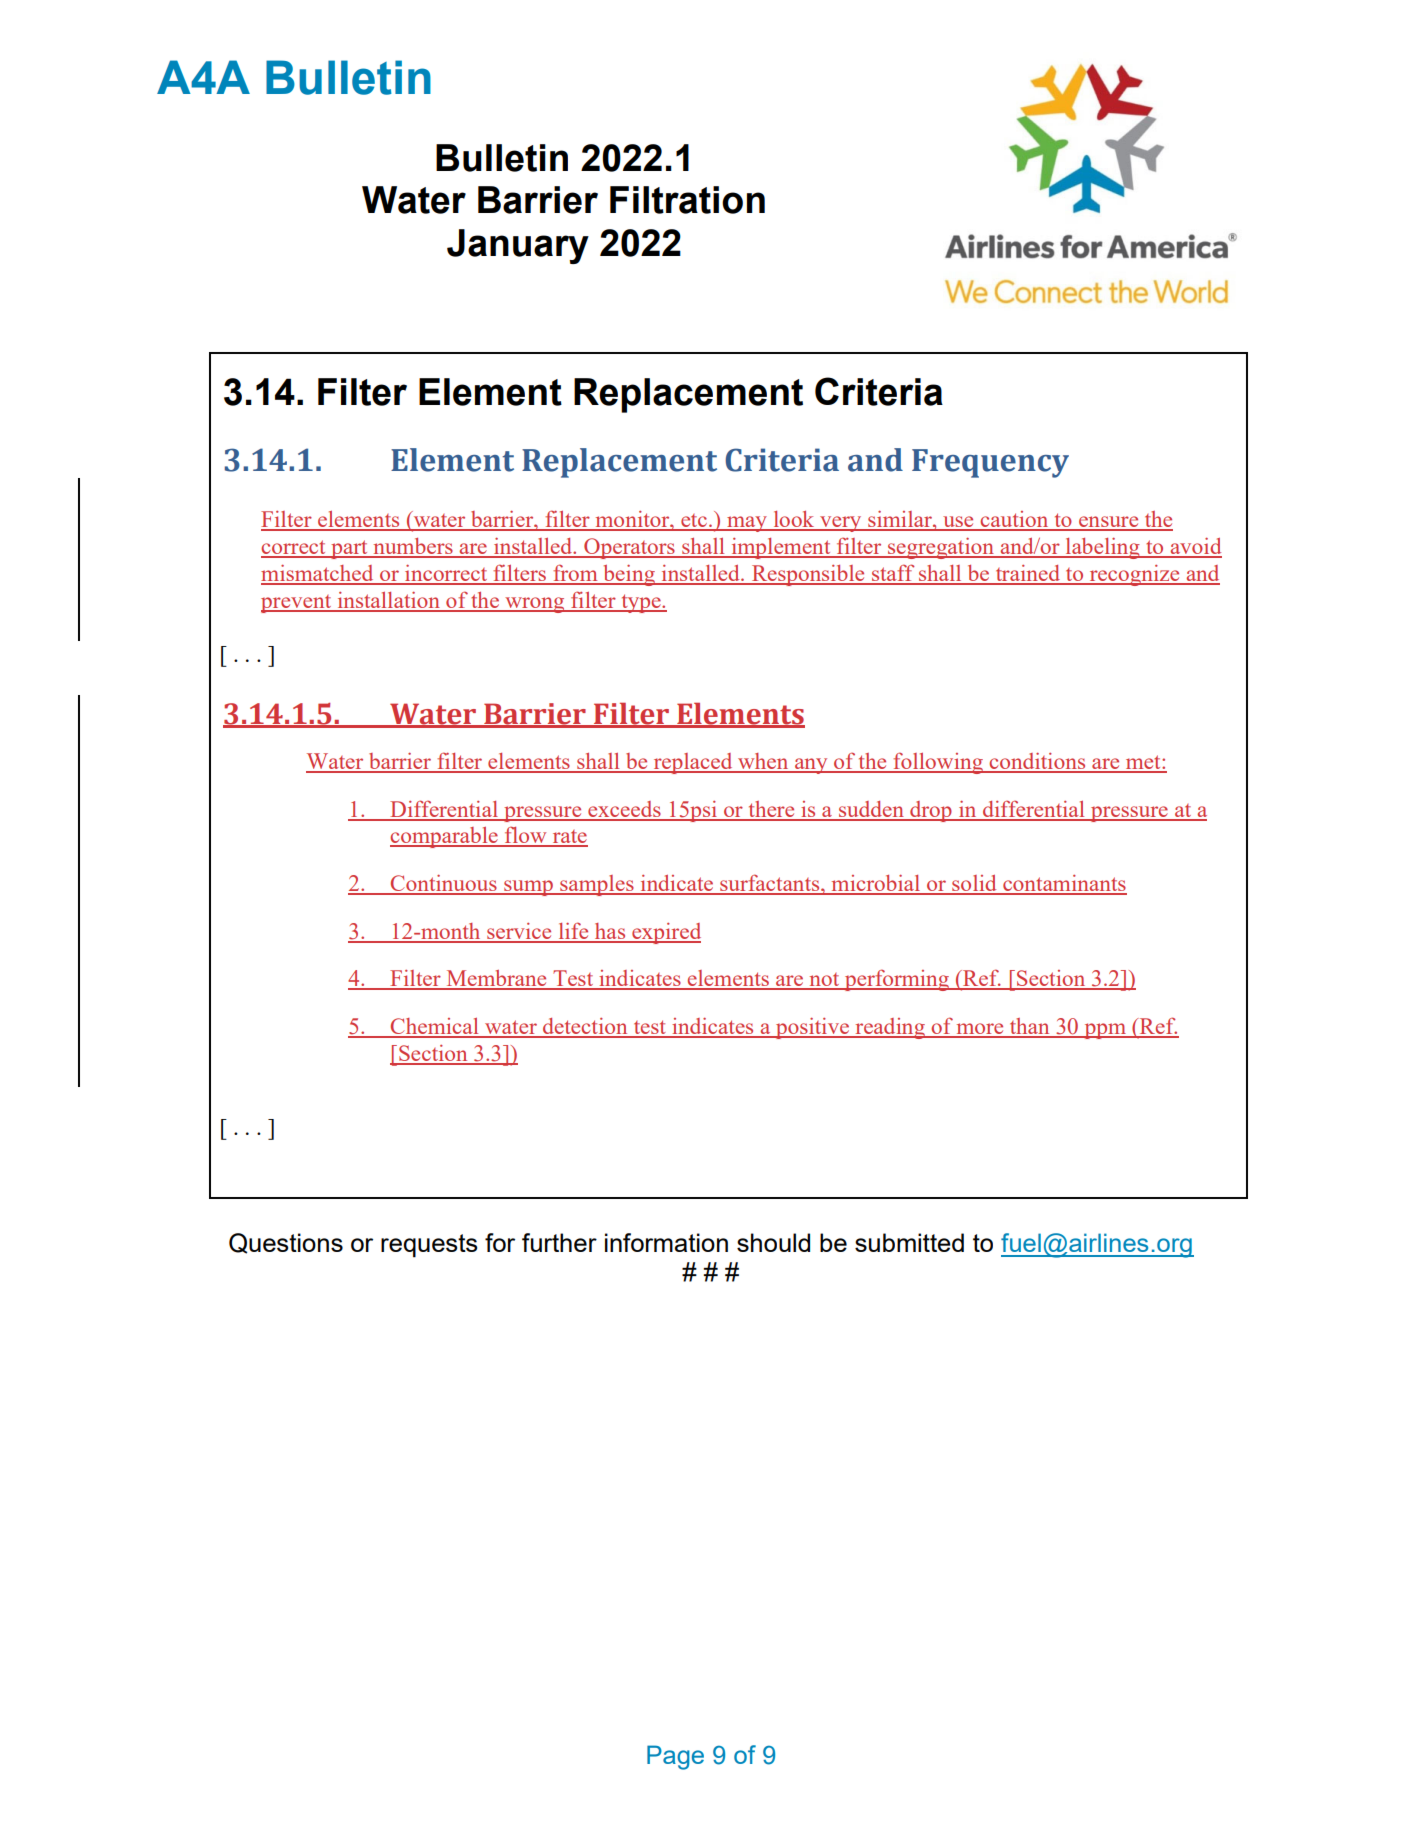 This screenshot has width=1422, height=1841. What do you see at coordinates (675, 1757) in the screenshot?
I see `Page` at bounding box center [675, 1757].
